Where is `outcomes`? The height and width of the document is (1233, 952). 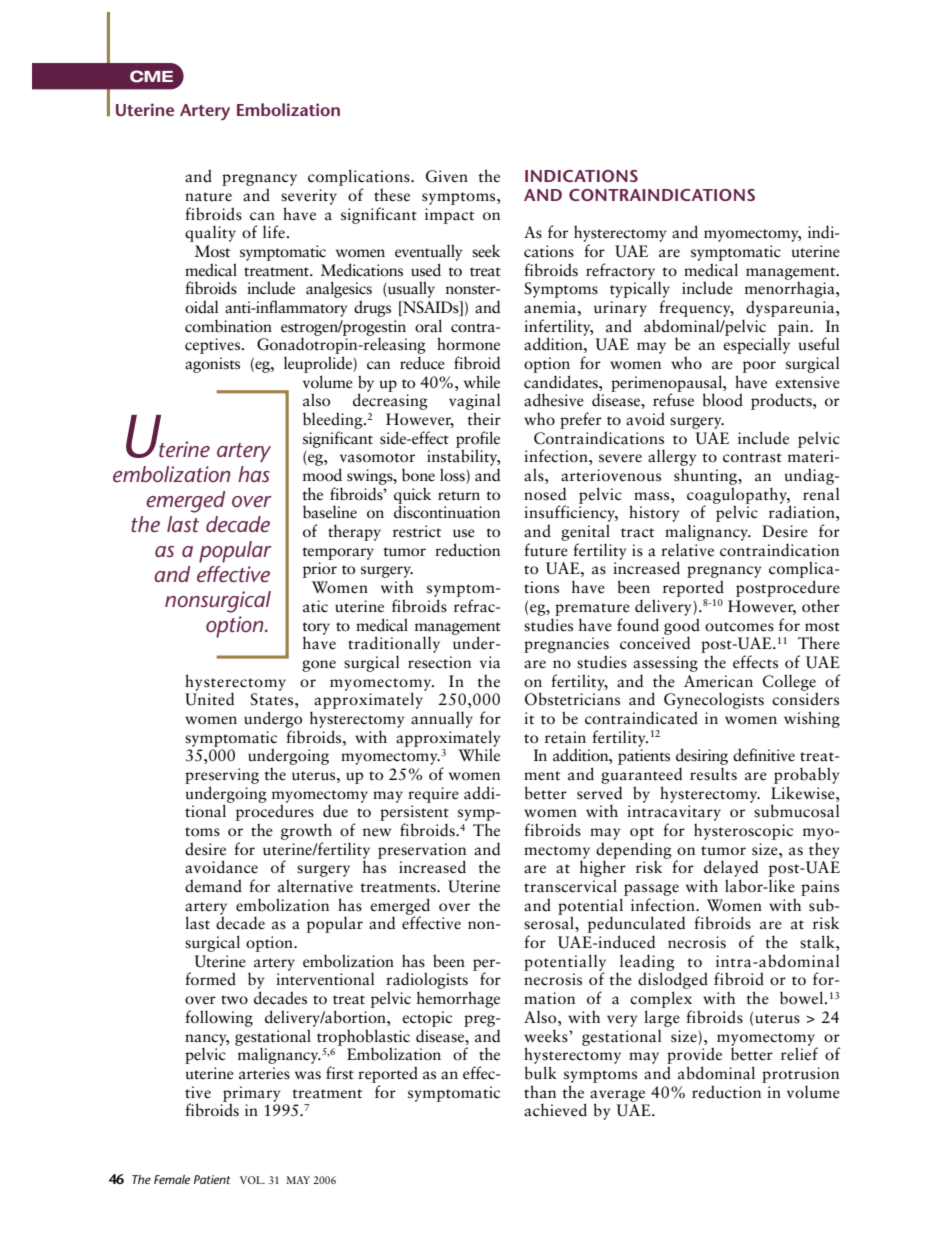
outcomes is located at coordinates (739, 627).
